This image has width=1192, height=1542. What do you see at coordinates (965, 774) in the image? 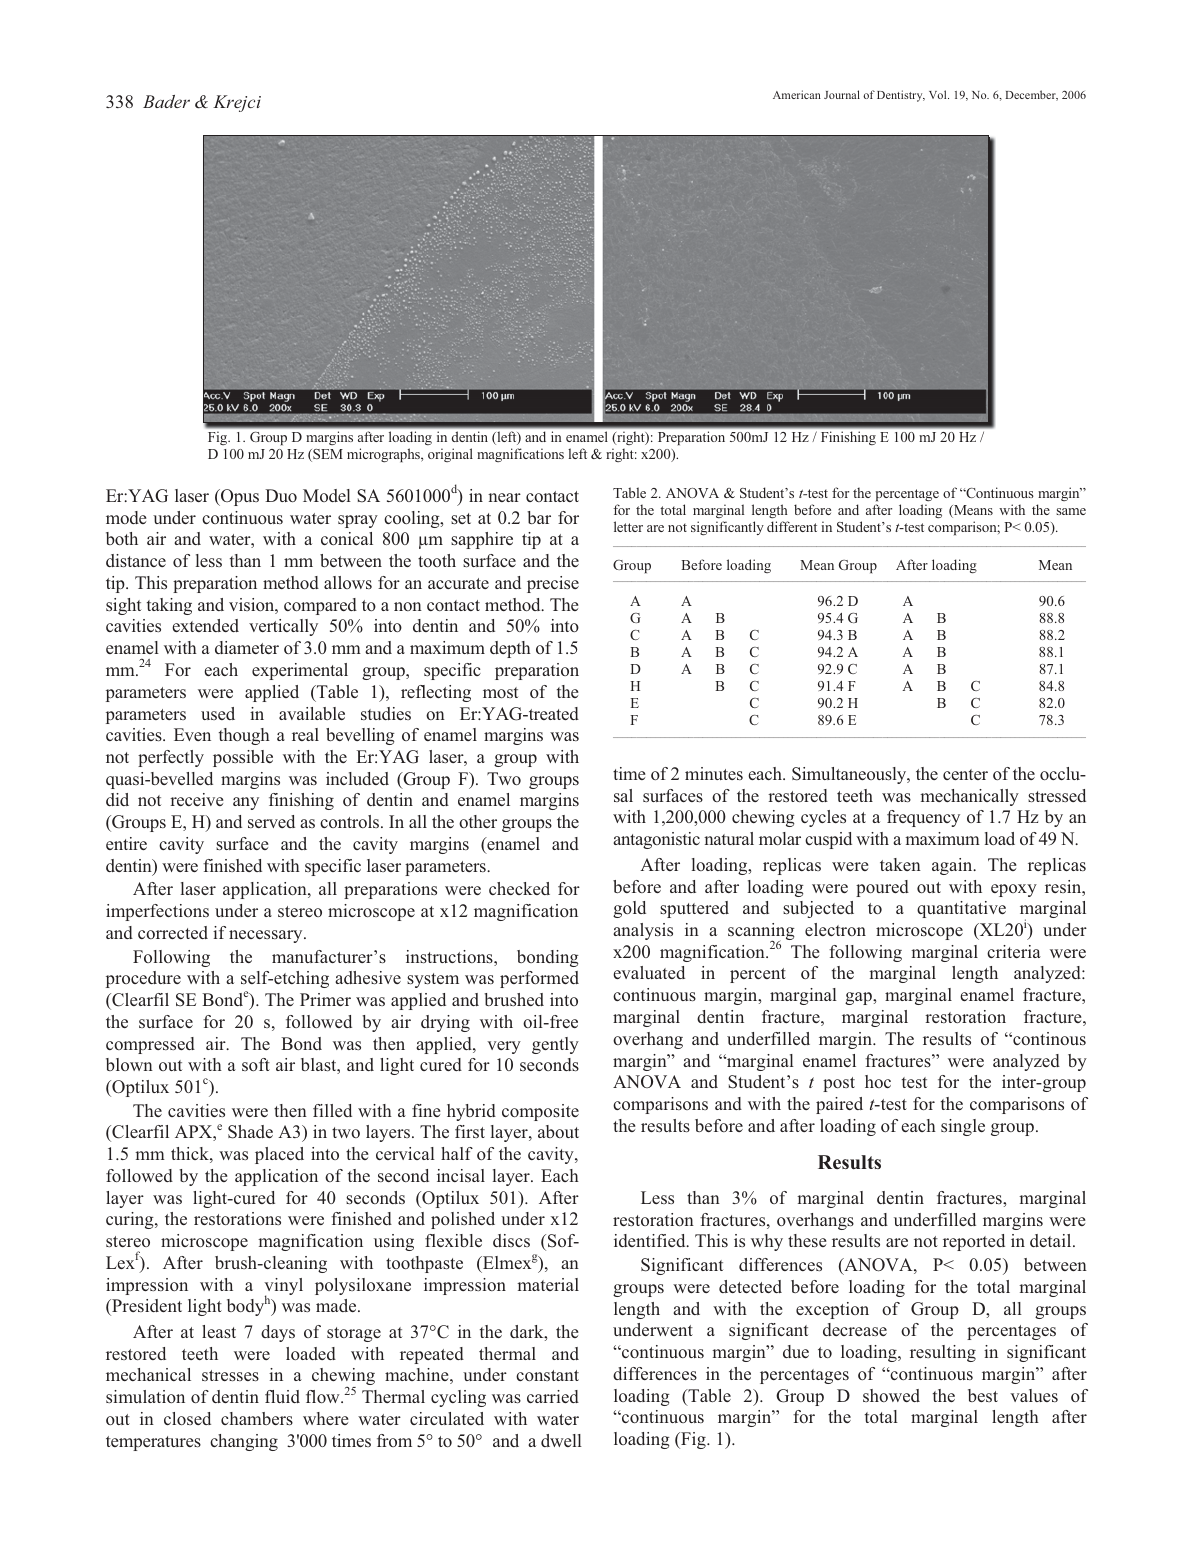
I see `center` at bounding box center [965, 774].
